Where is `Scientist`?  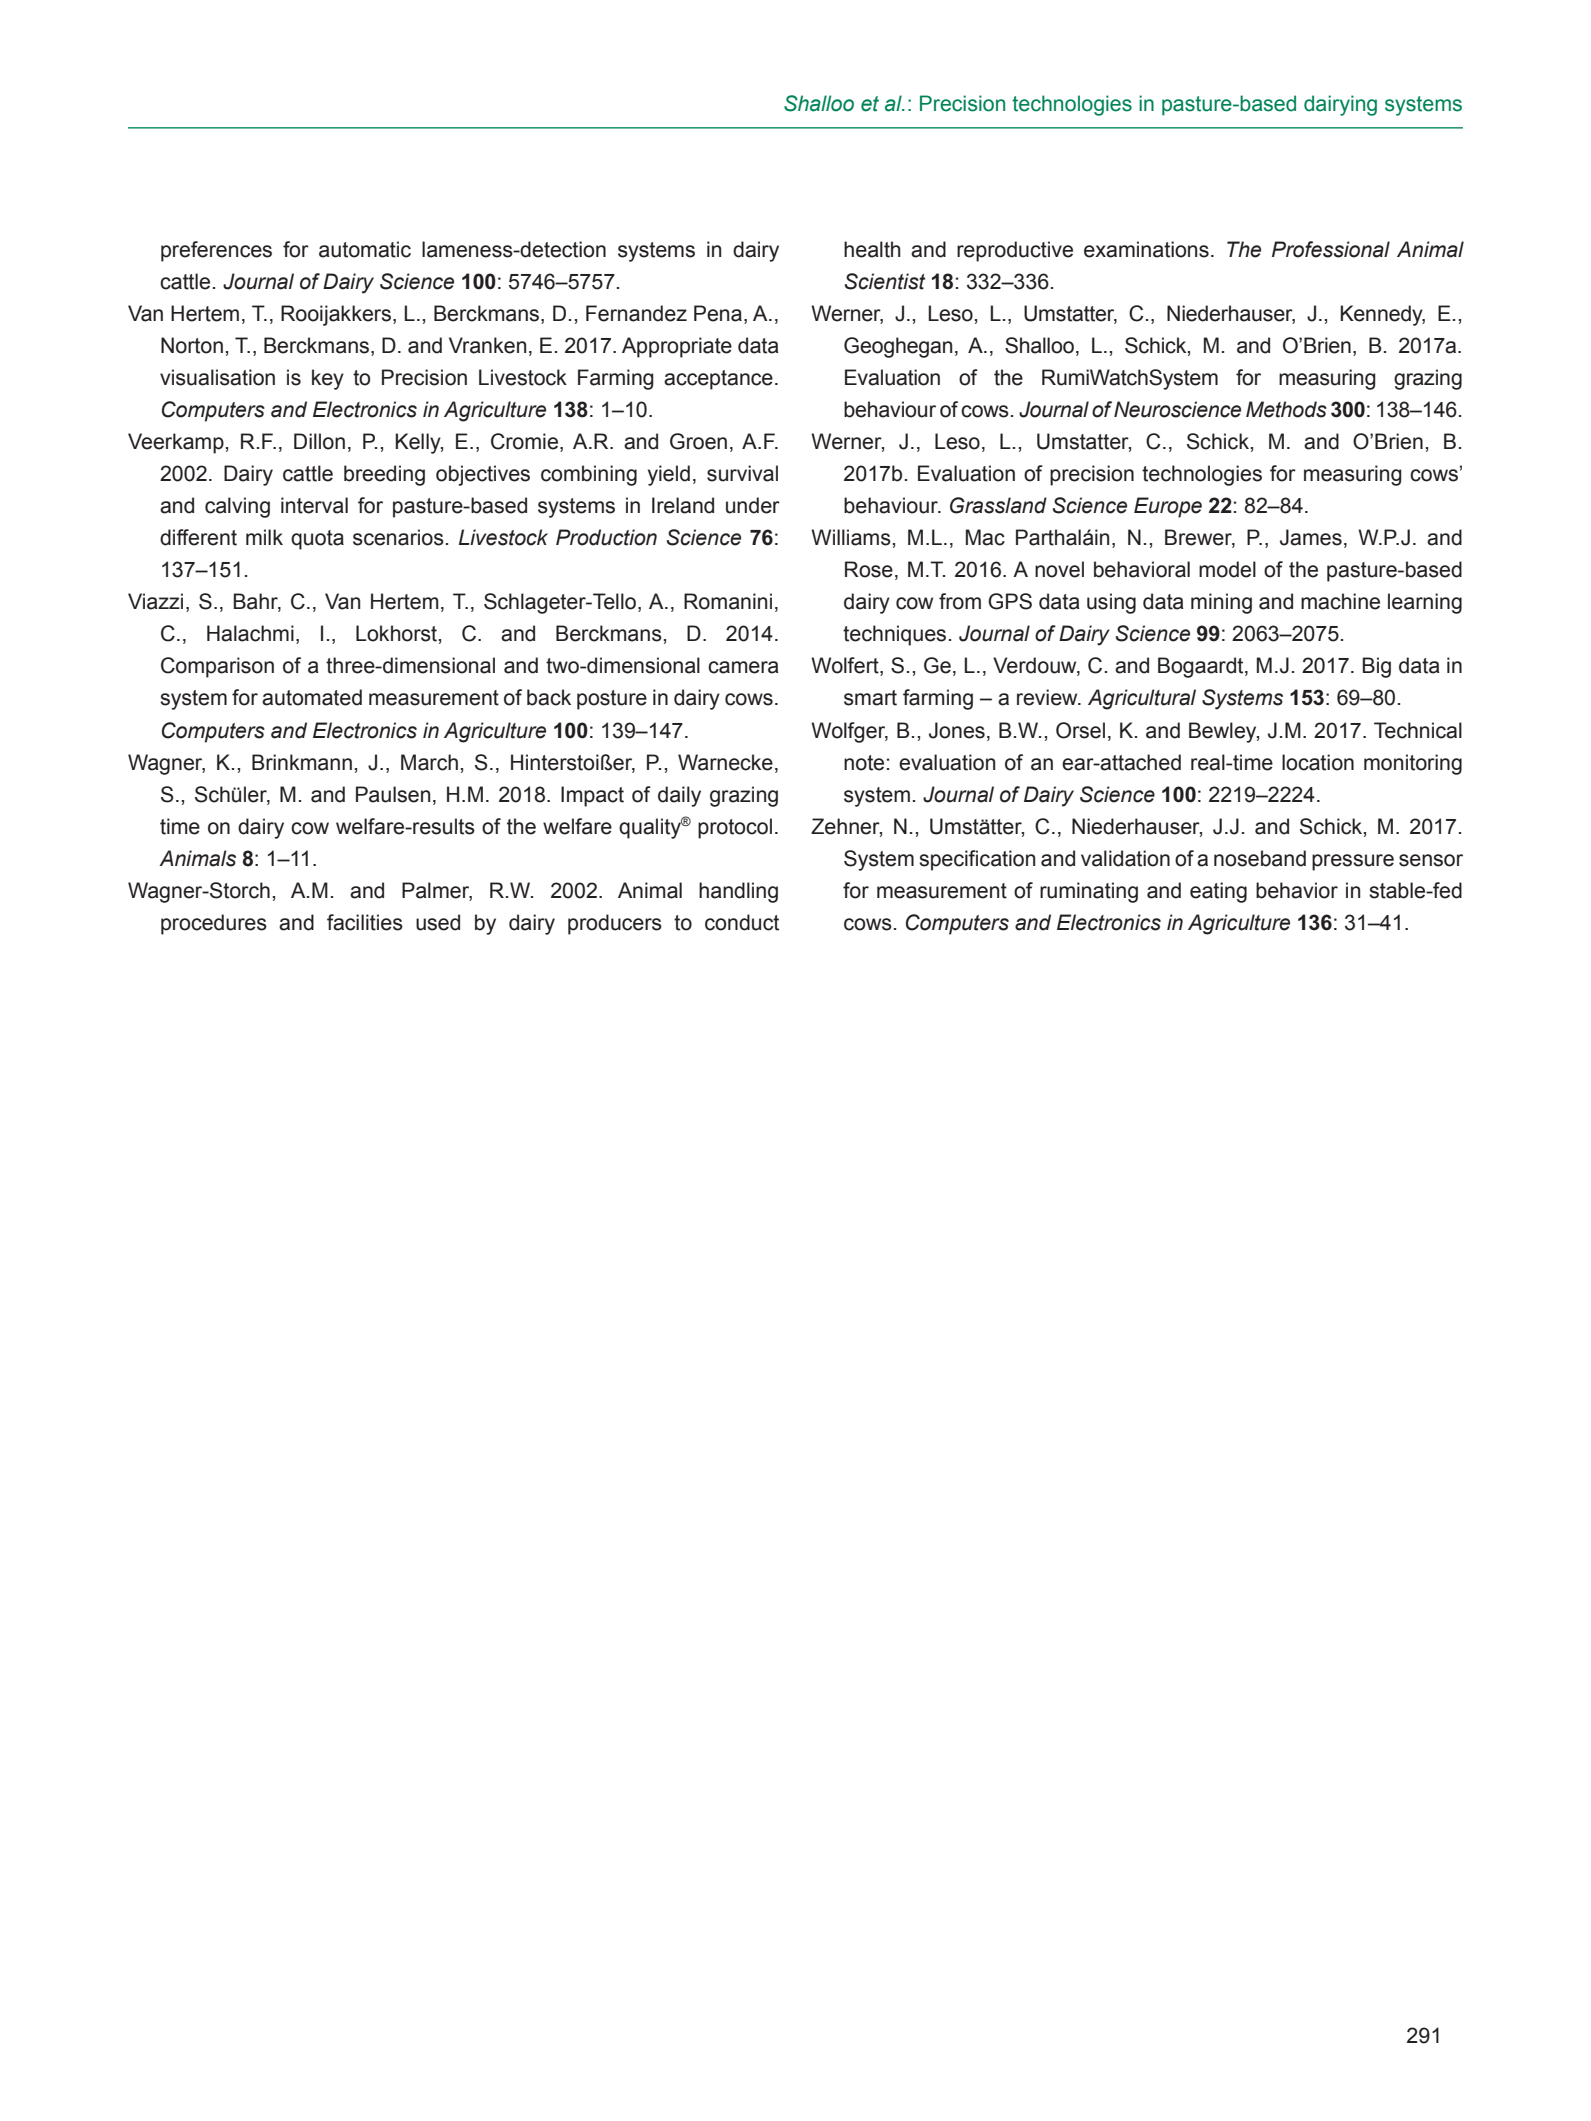 Scientist is located at coordinates (885, 281).
